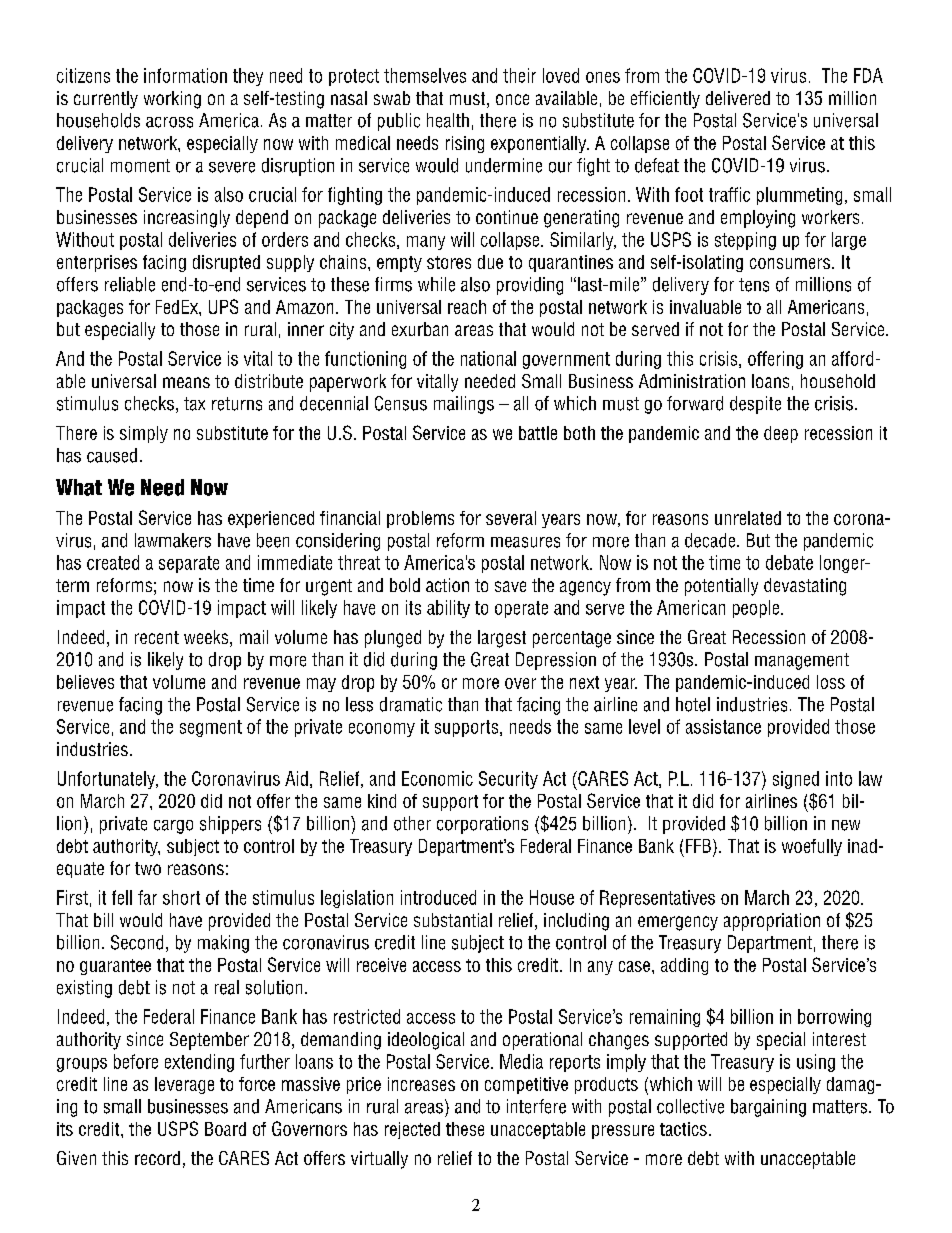  I want to click on record, so click(157, 1158).
